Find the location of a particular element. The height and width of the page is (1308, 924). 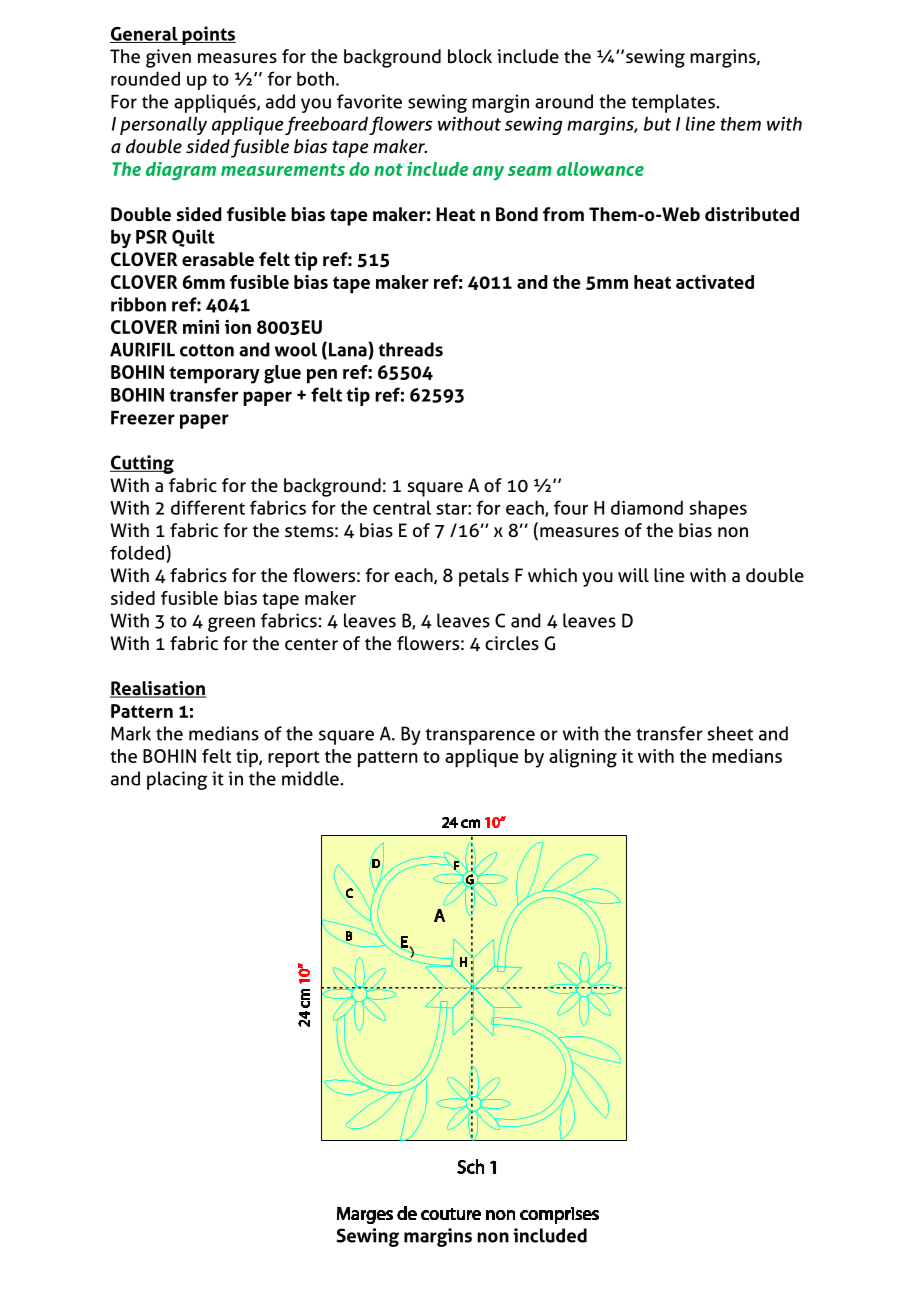

placing is located at coordinates (177, 780).
